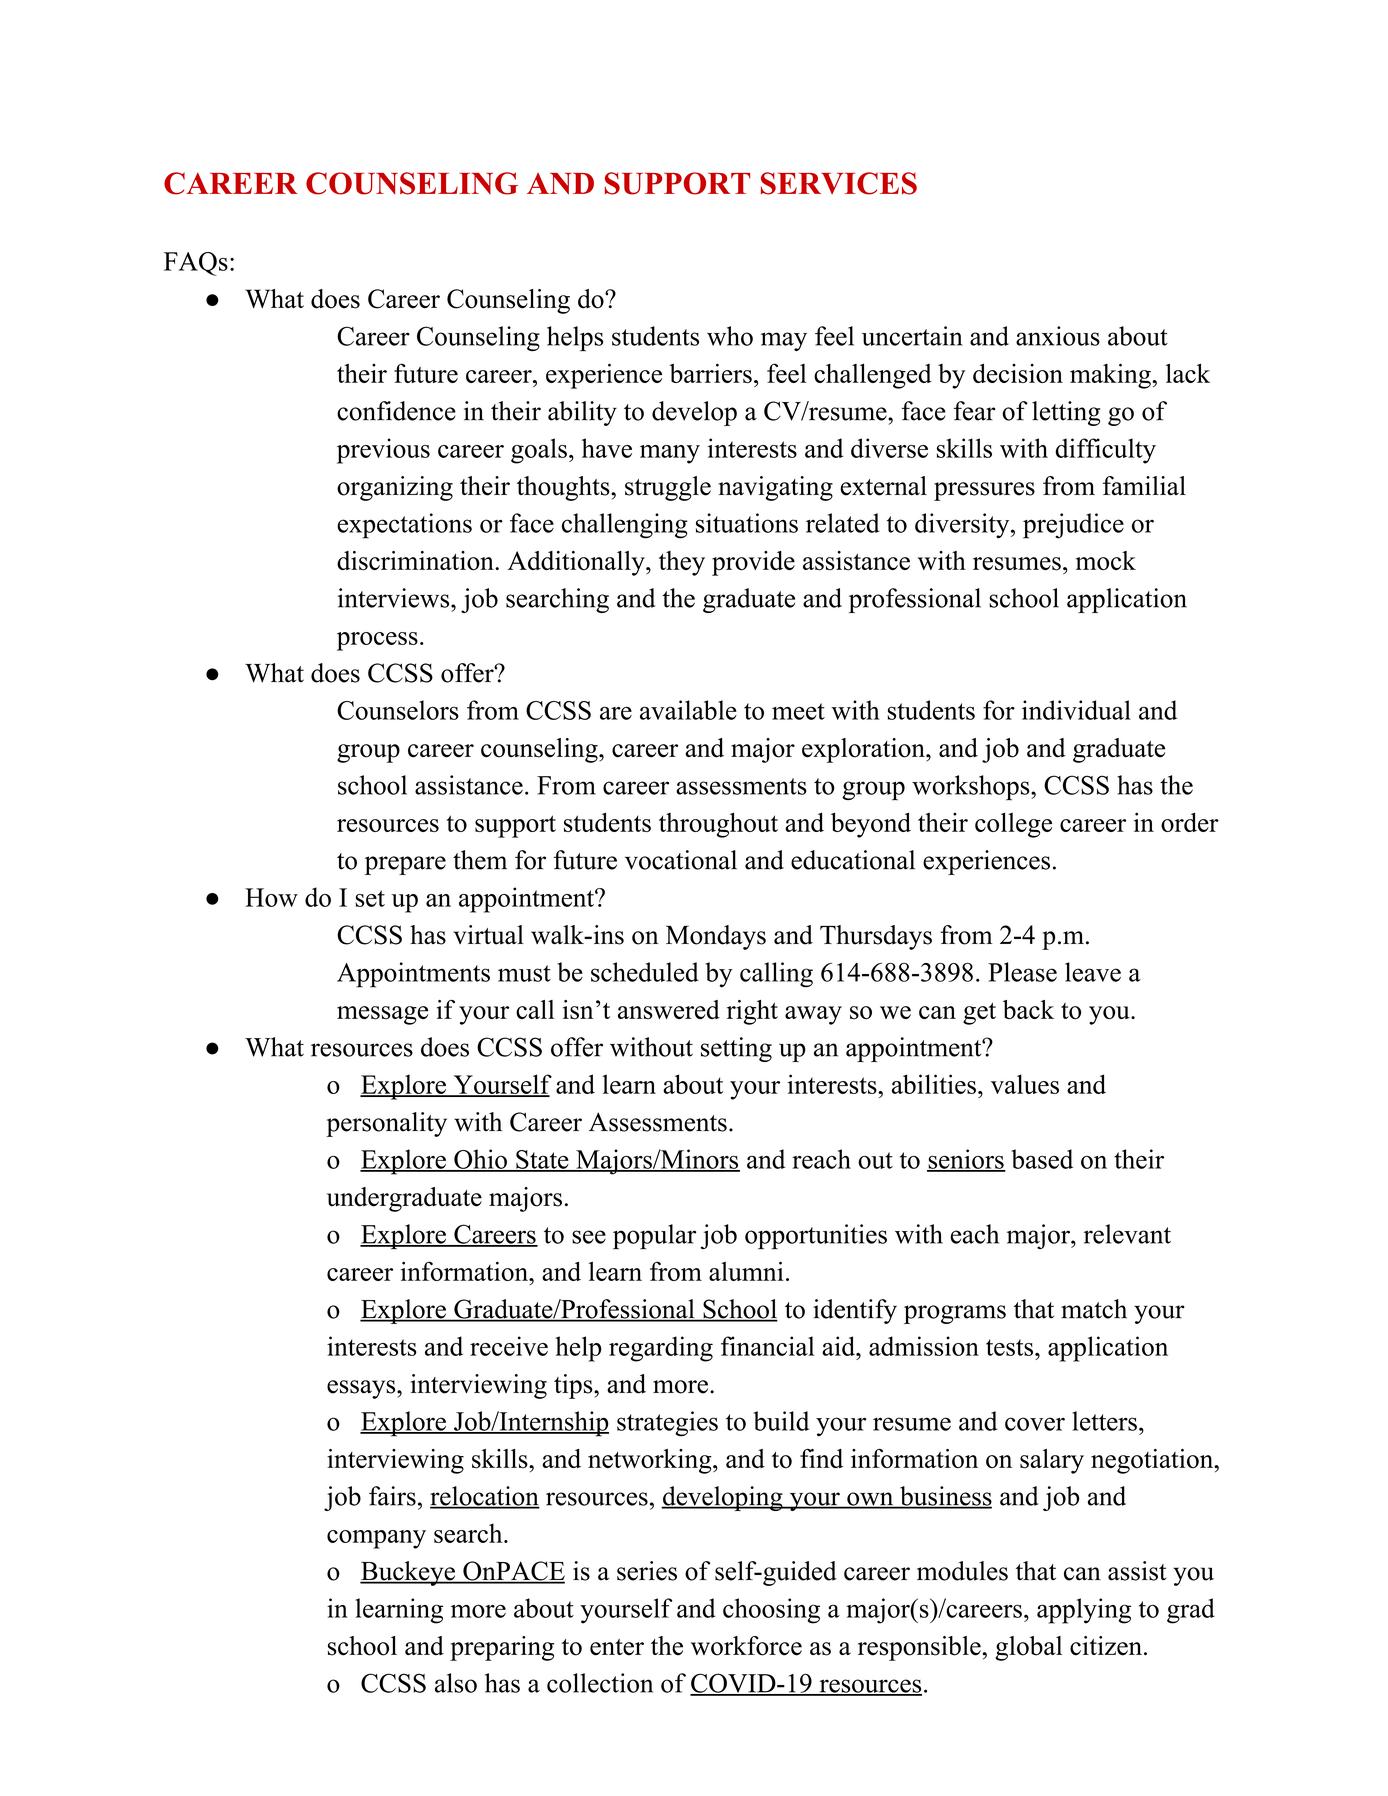 This screenshot has width=1388, height=1796. I want to click on Counselors, so click(398, 710).
